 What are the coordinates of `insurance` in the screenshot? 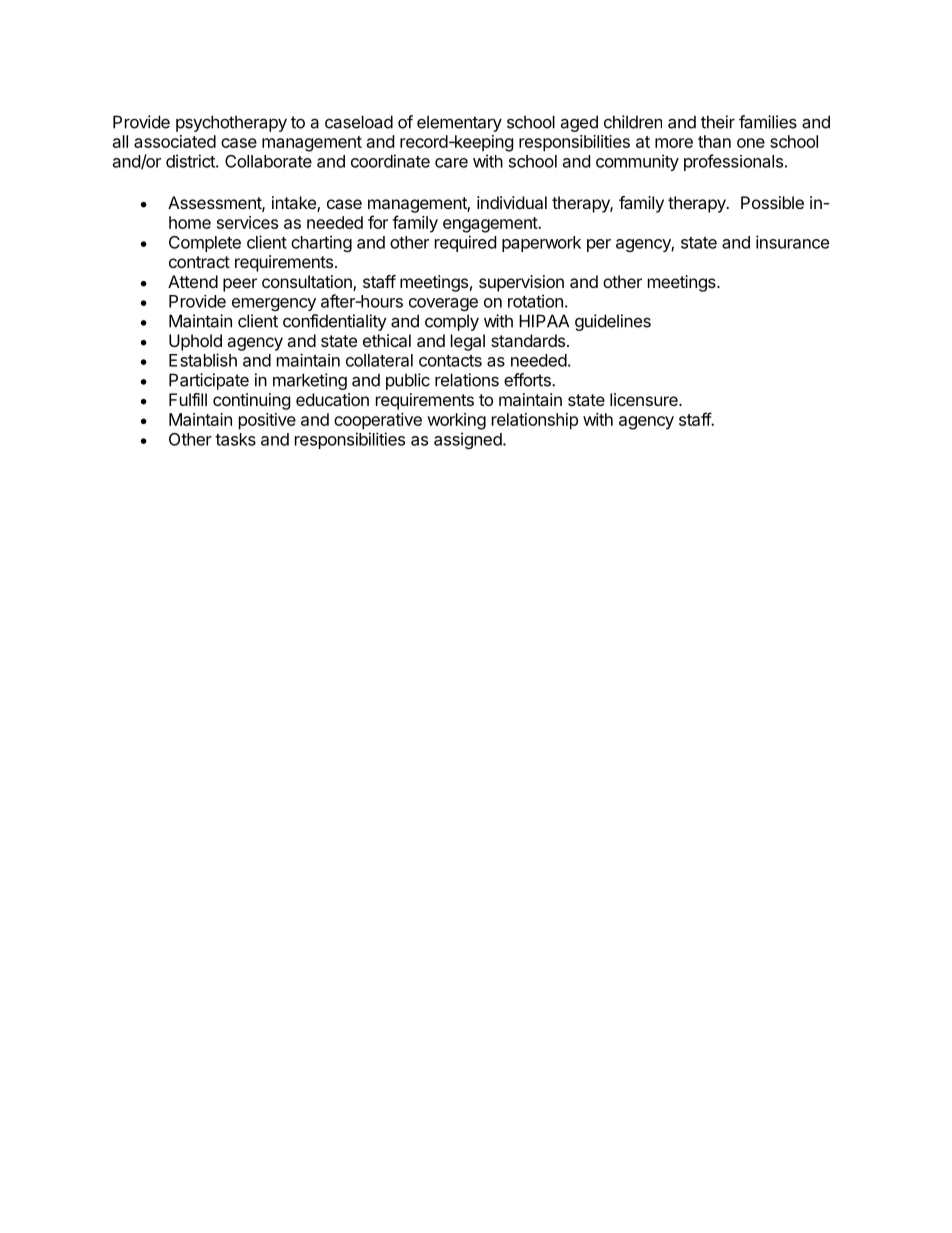 It's located at (792, 242).
